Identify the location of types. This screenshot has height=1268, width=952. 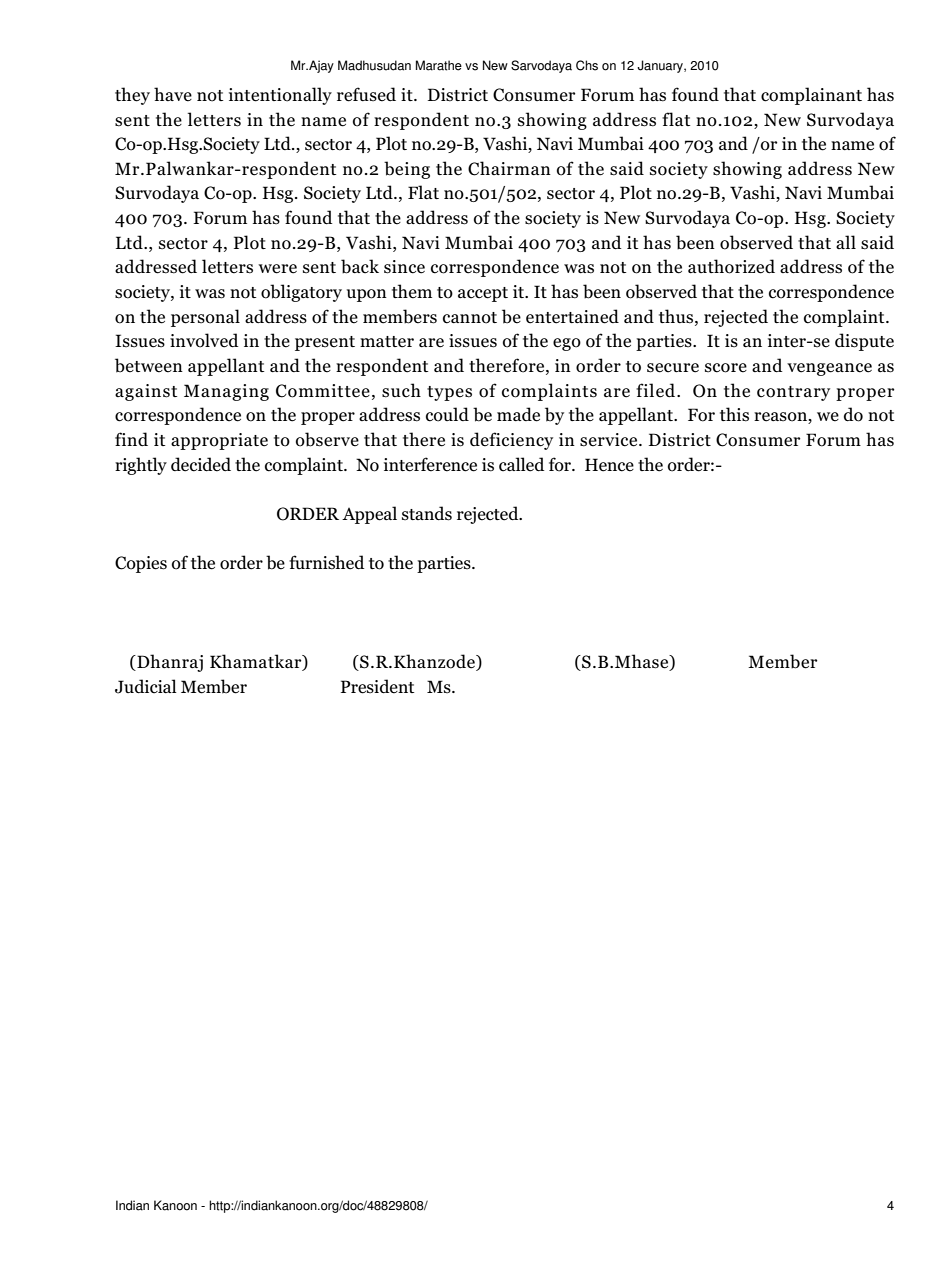
(449, 393).
